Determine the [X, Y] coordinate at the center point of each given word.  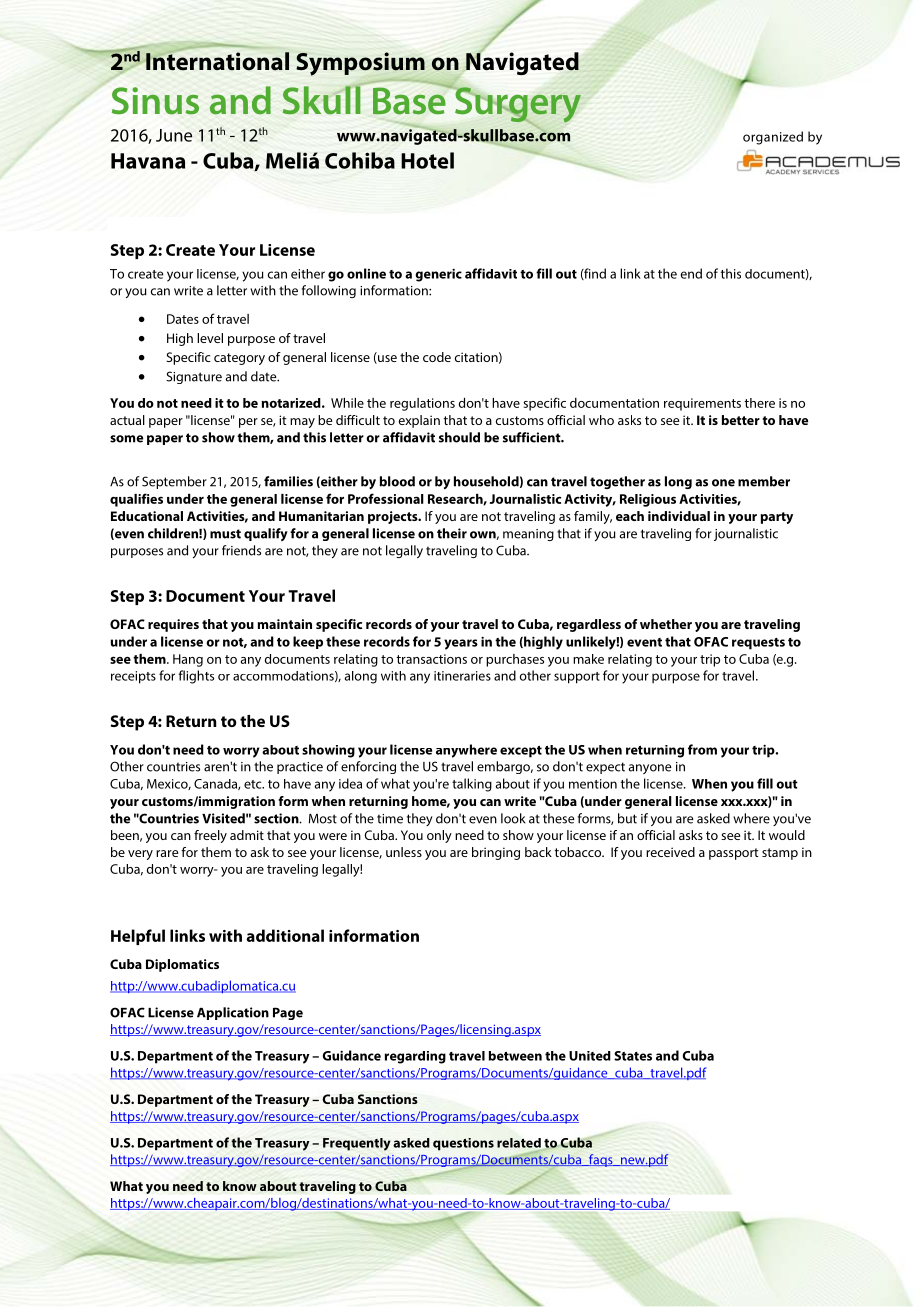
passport [734, 854]
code [437, 357]
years [461, 644]
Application [233, 1013]
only [439, 836]
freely [210, 836]
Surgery [518, 106]
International [216, 60]
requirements [702, 404]
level [210, 338]
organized [773, 138]
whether [666, 624]
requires [173, 625]
